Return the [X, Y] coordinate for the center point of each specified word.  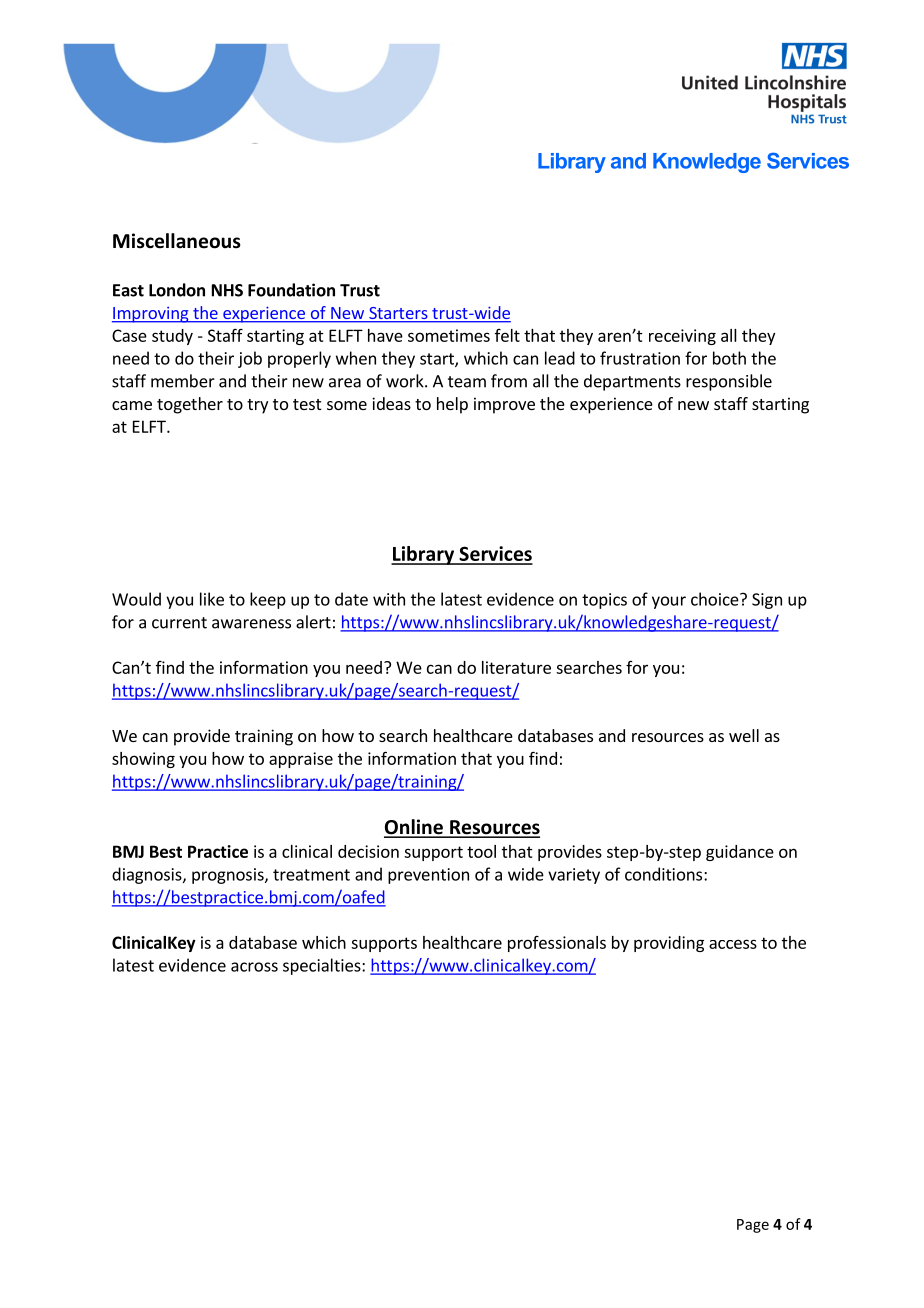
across [254, 967]
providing [669, 944]
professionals [557, 944]
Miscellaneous [177, 241]
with [389, 599]
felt [507, 335]
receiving [682, 337]
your [669, 602]
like [212, 599]
